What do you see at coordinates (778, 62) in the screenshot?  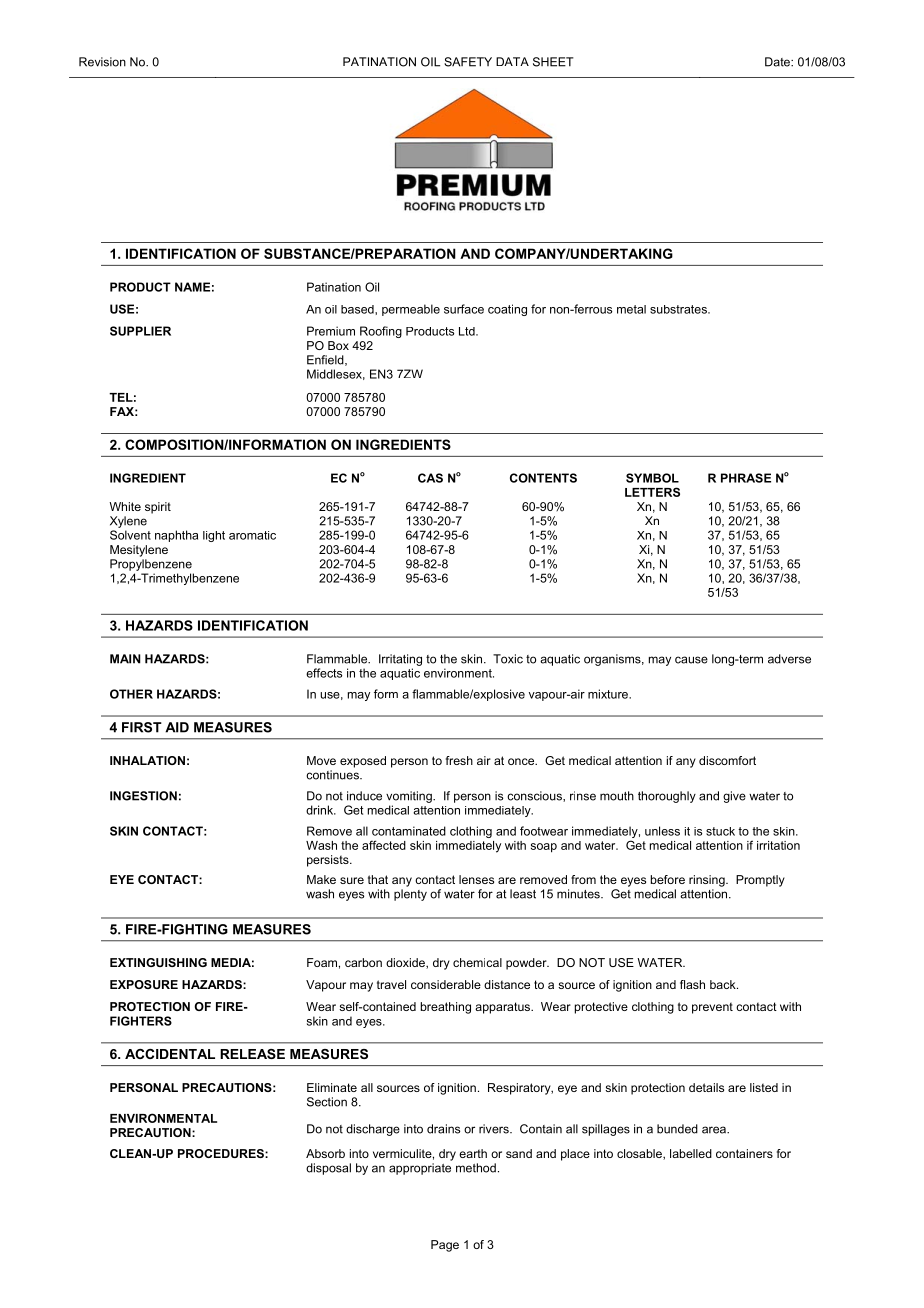 I see `Date` at bounding box center [778, 62].
